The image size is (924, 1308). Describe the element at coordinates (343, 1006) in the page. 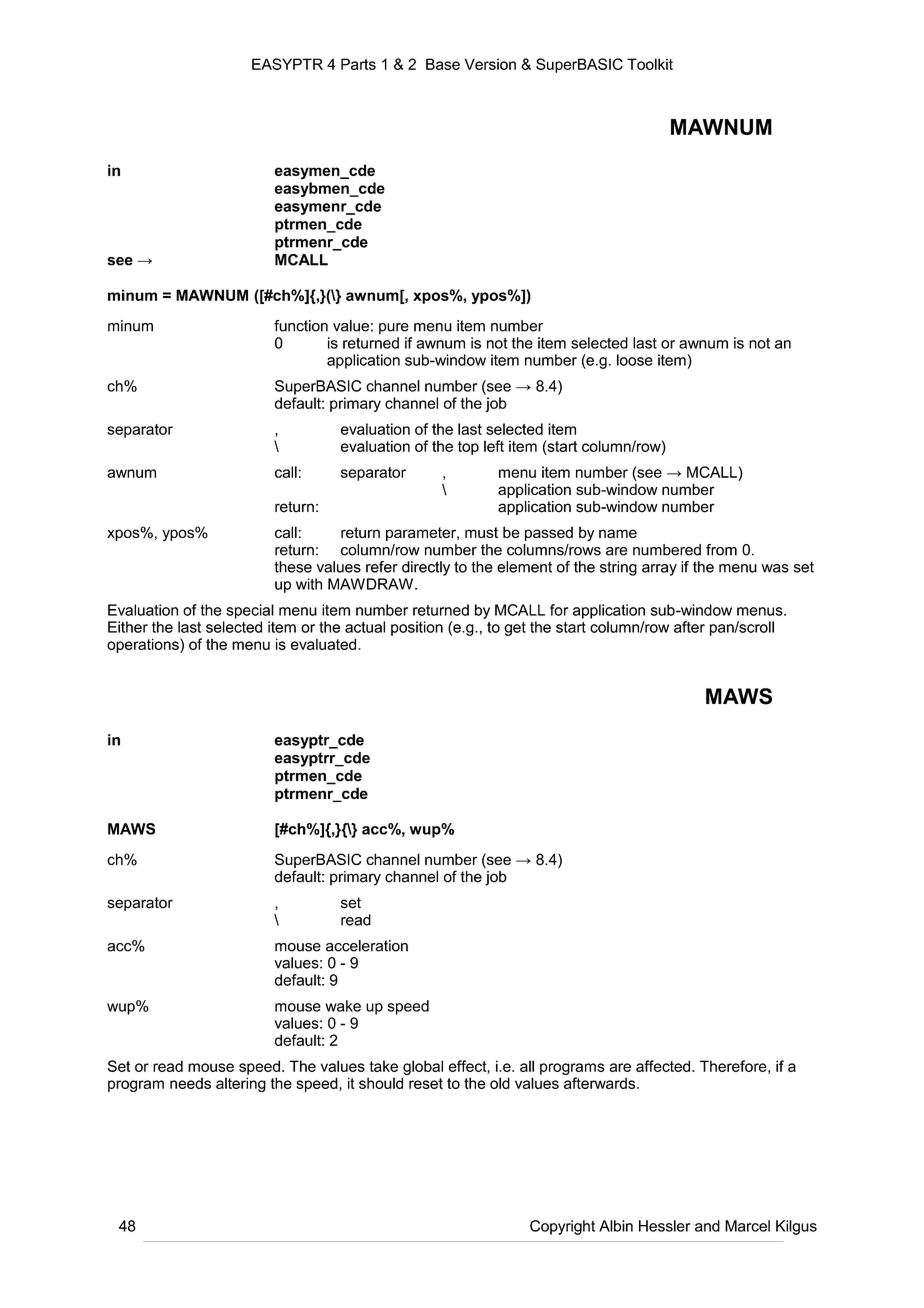

I see `wake` at that location.
